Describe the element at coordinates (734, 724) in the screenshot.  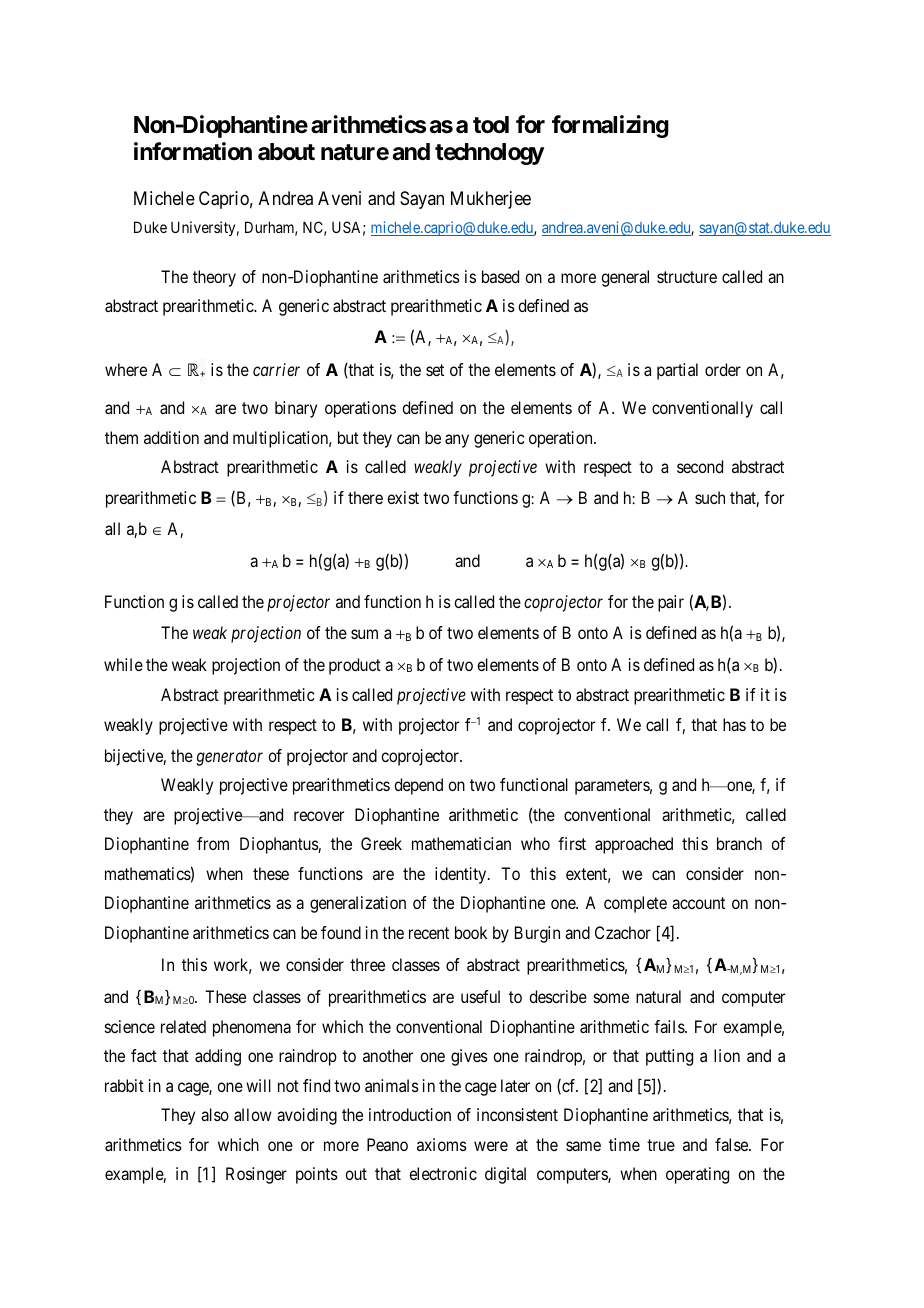
I see `has` at that location.
